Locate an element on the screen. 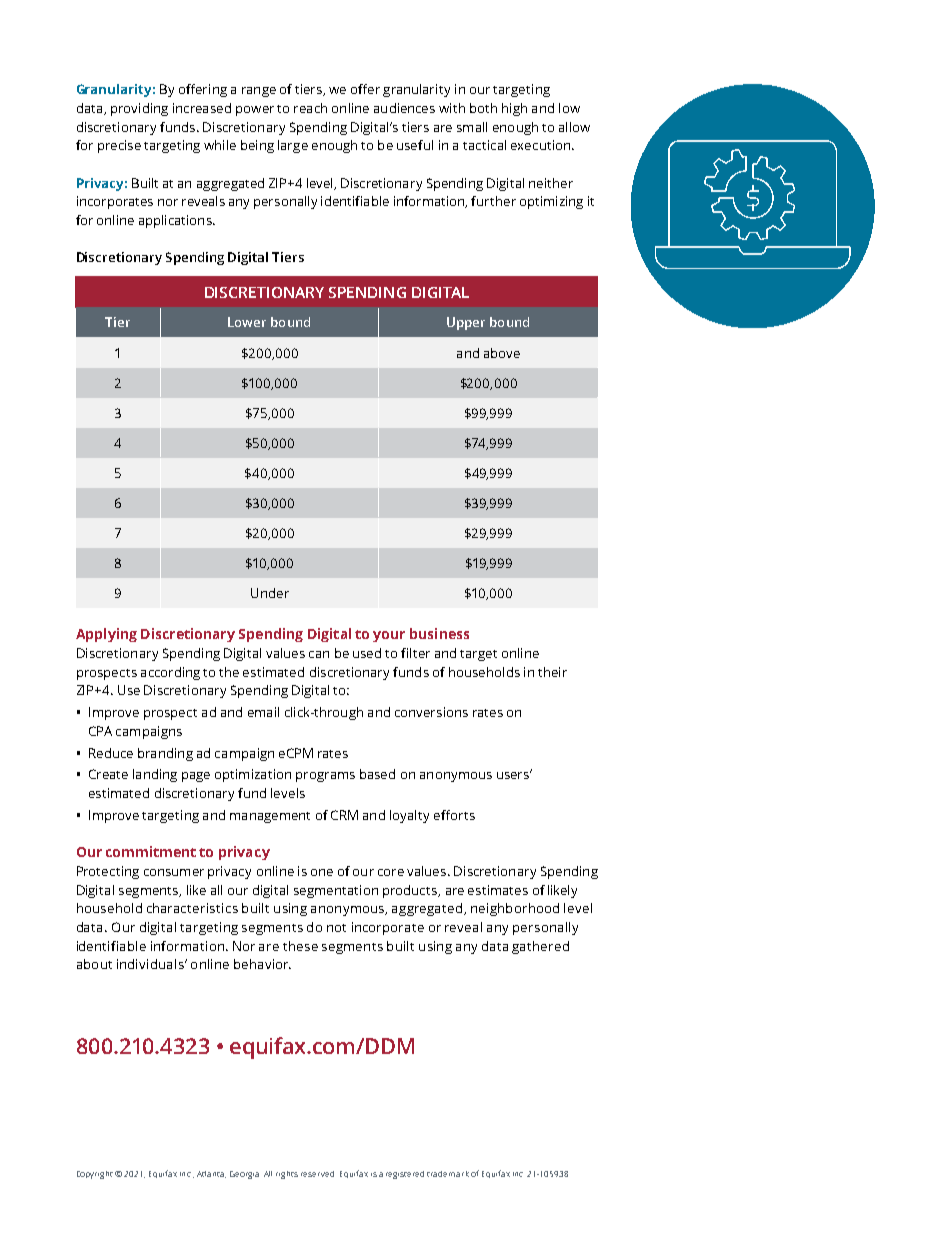  high is located at coordinates (514, 109).
